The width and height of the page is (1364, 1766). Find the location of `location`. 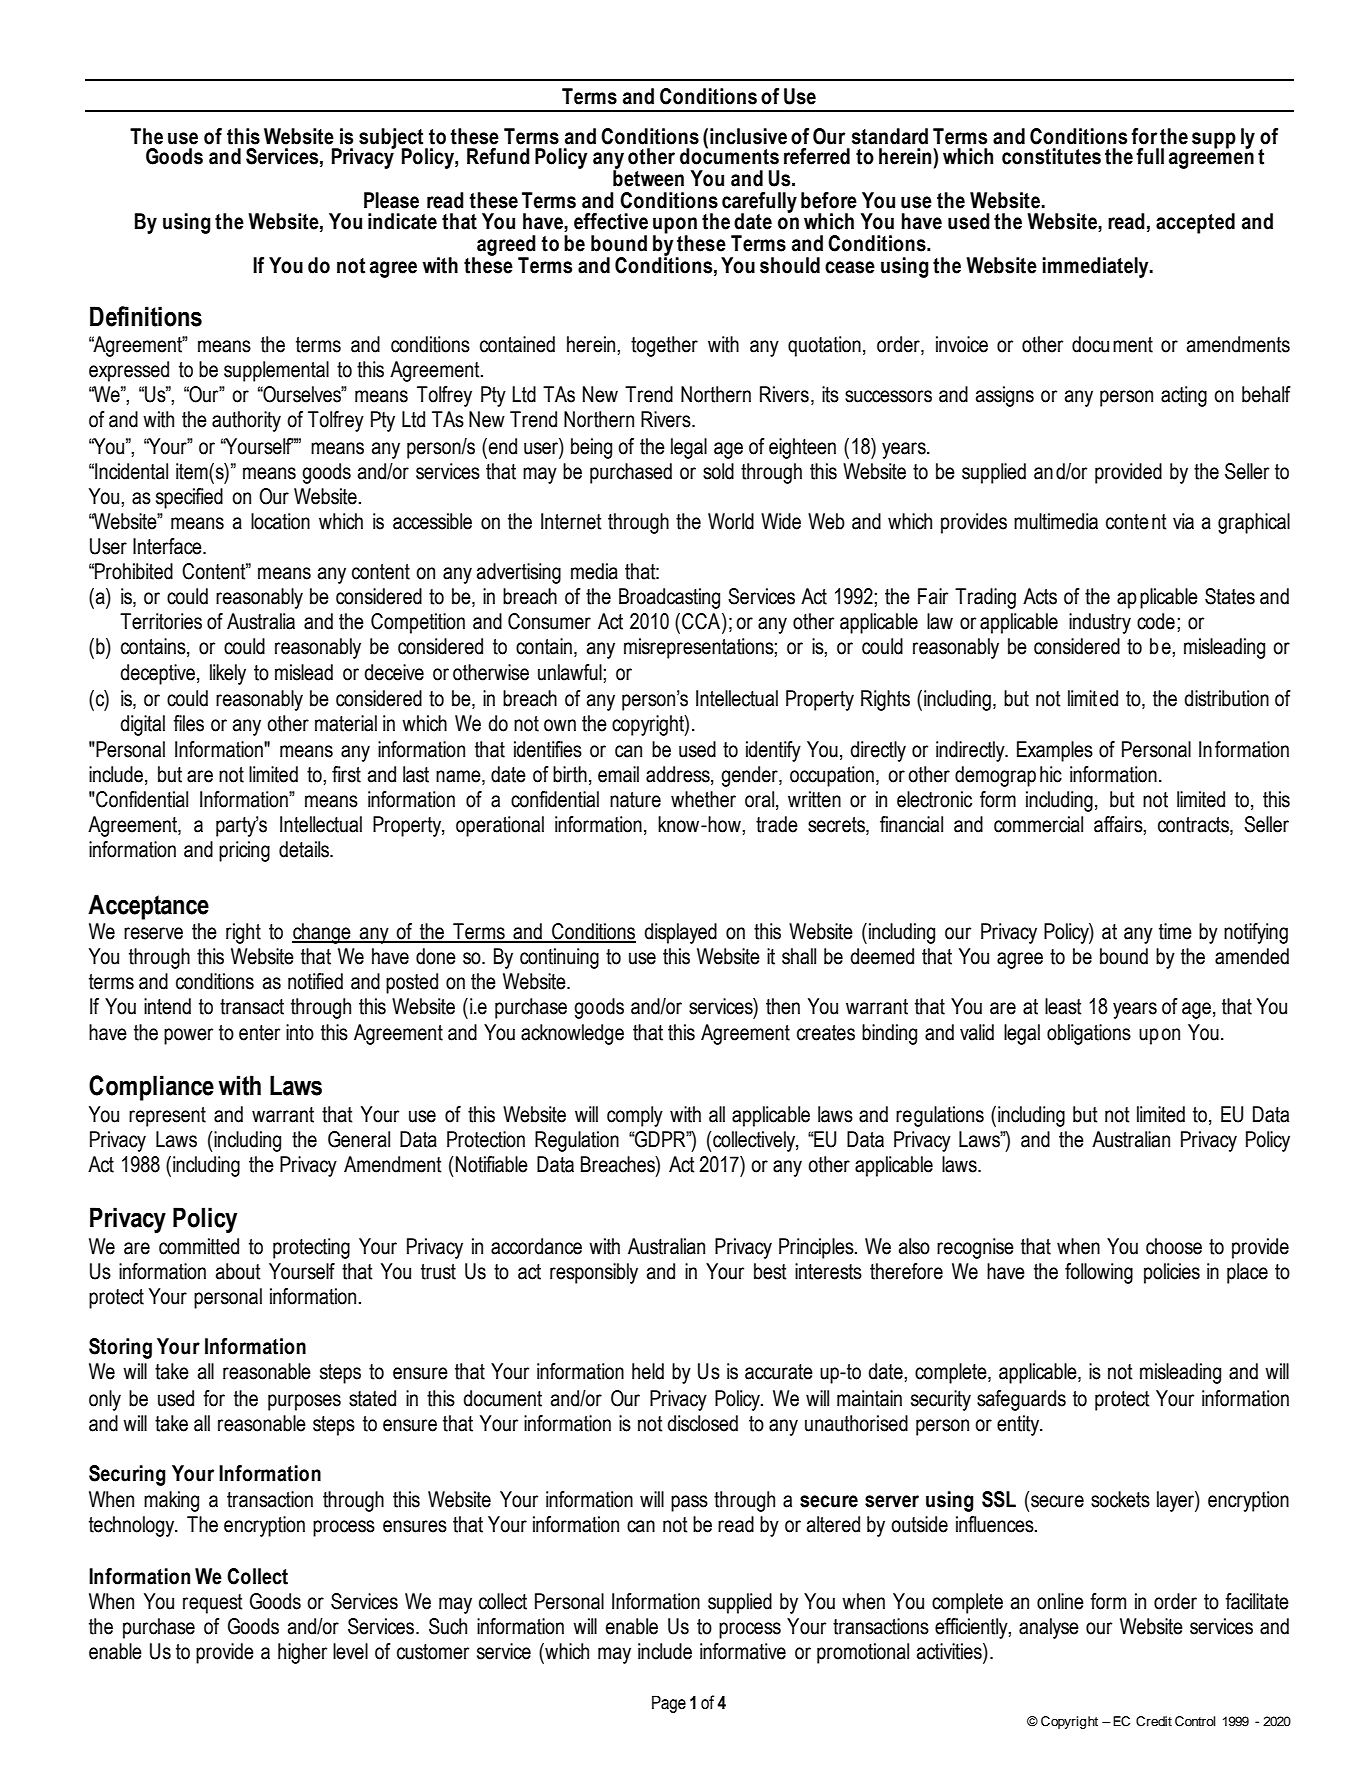

location is located at coordinates (280, 521).
